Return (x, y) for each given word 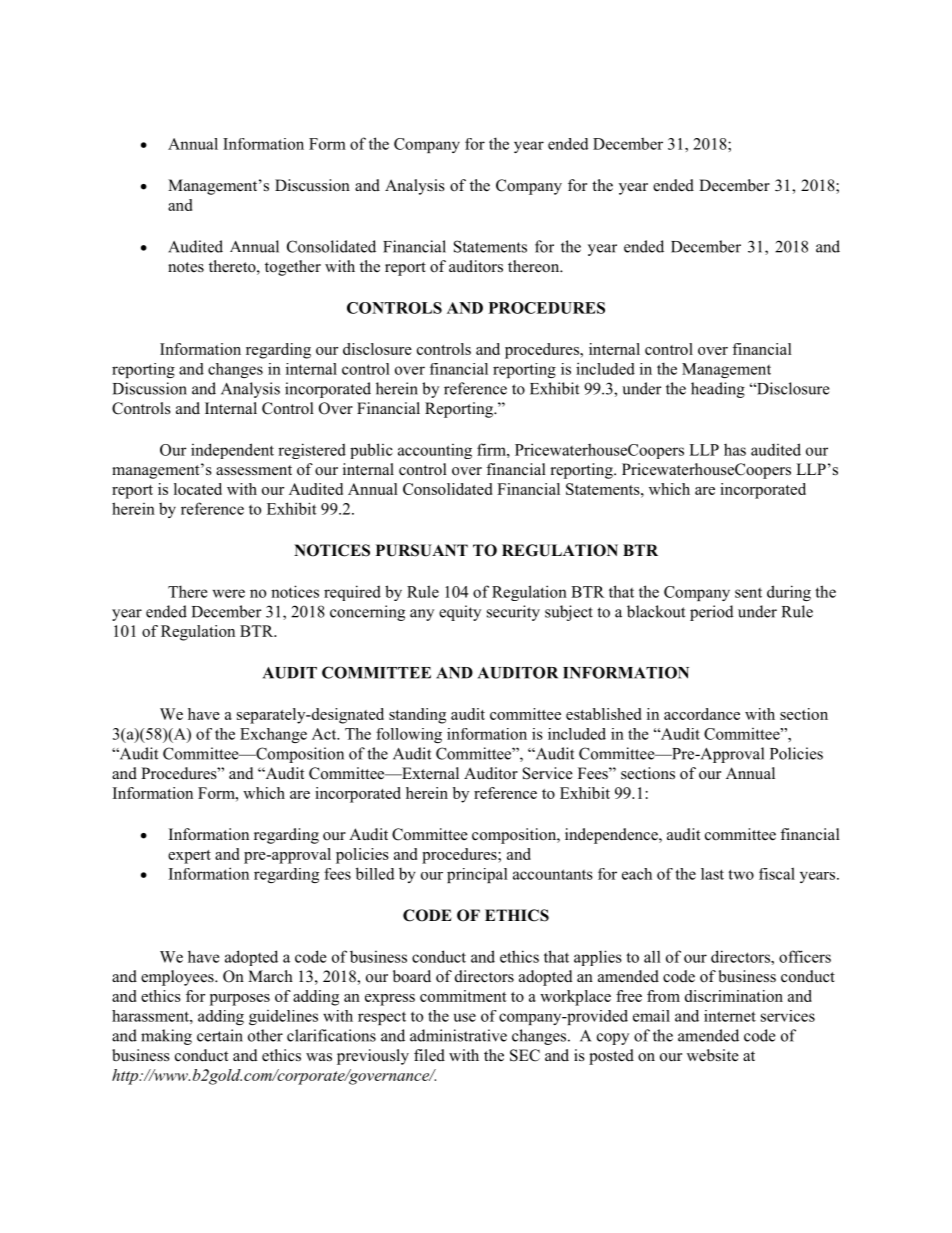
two (741, 874)
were (229, 593)
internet (730, 1016)
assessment (254, 470)
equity (460, 613)
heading (718, 390)
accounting (435, 451)
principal (477, 875)
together (293, 268)
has (735, 449)
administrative (458, 1035)
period (712, 613)
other (265, 1035)
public (371, 451)
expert (189, 857)
